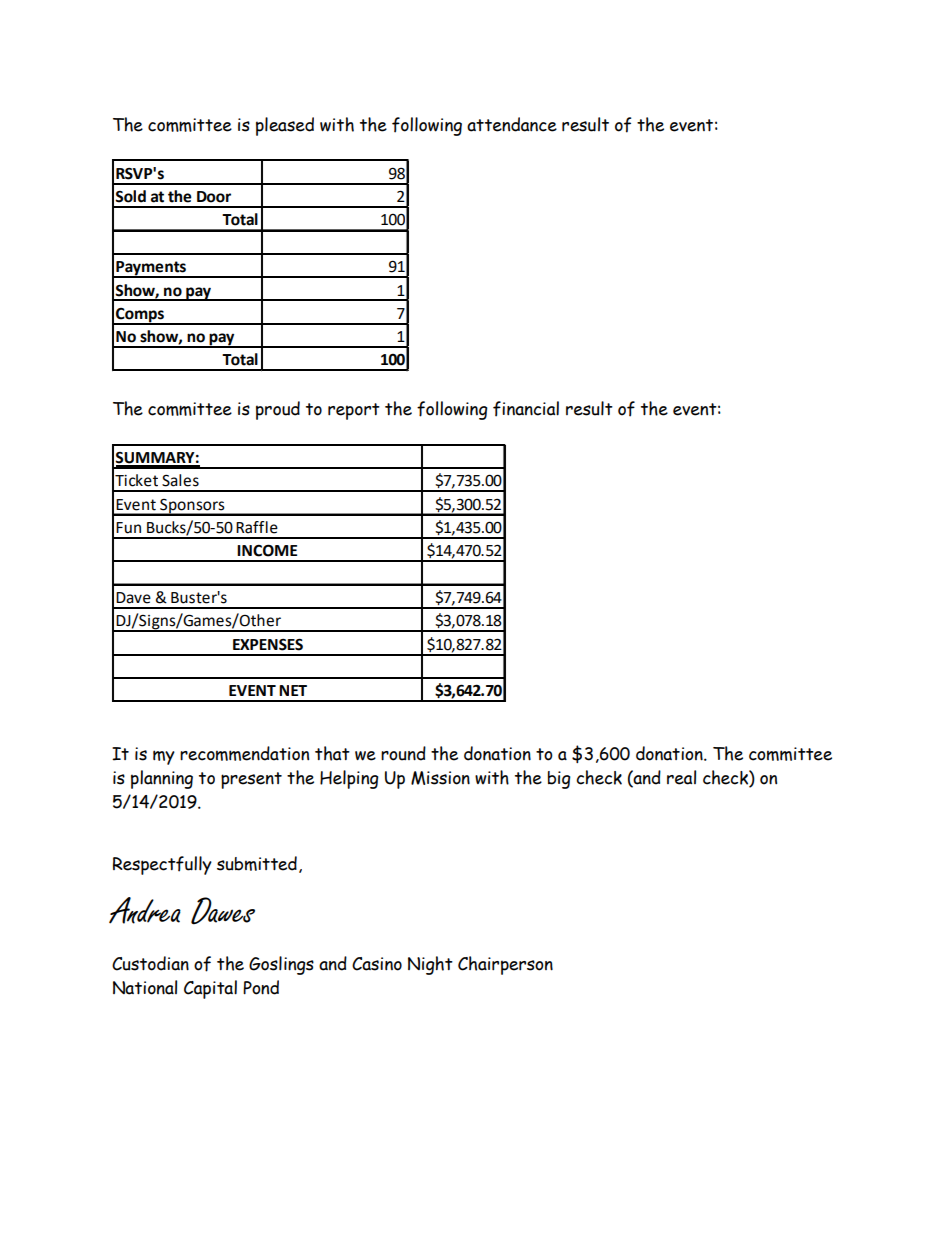 This document has height=1233, width=952. I want to click on Capital, so click(210, 989).
